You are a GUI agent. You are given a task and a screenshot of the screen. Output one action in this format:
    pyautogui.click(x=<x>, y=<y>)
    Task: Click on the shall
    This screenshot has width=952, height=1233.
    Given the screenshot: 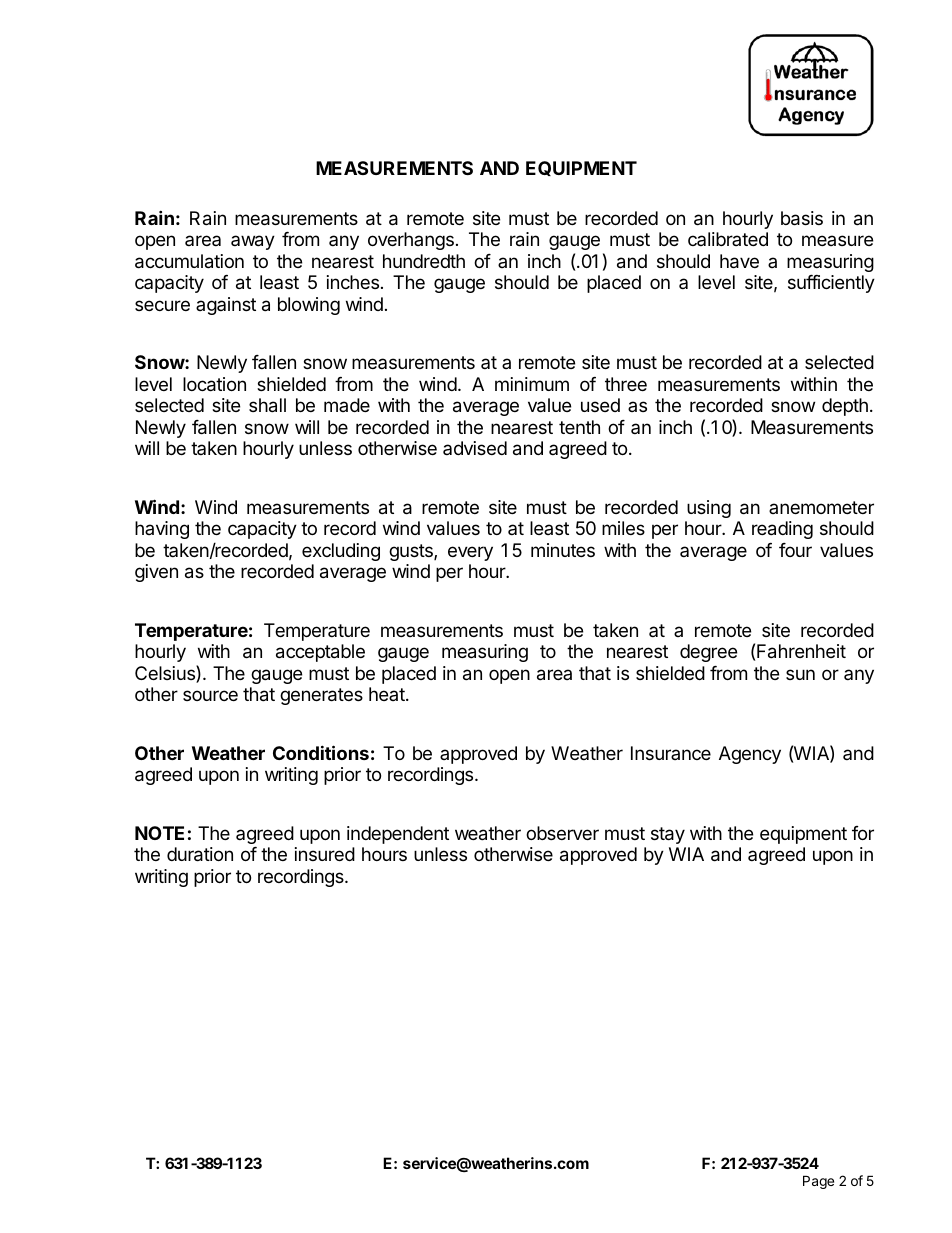 What is the action you would take?
    pyautogui.click(x=267, y=405)
